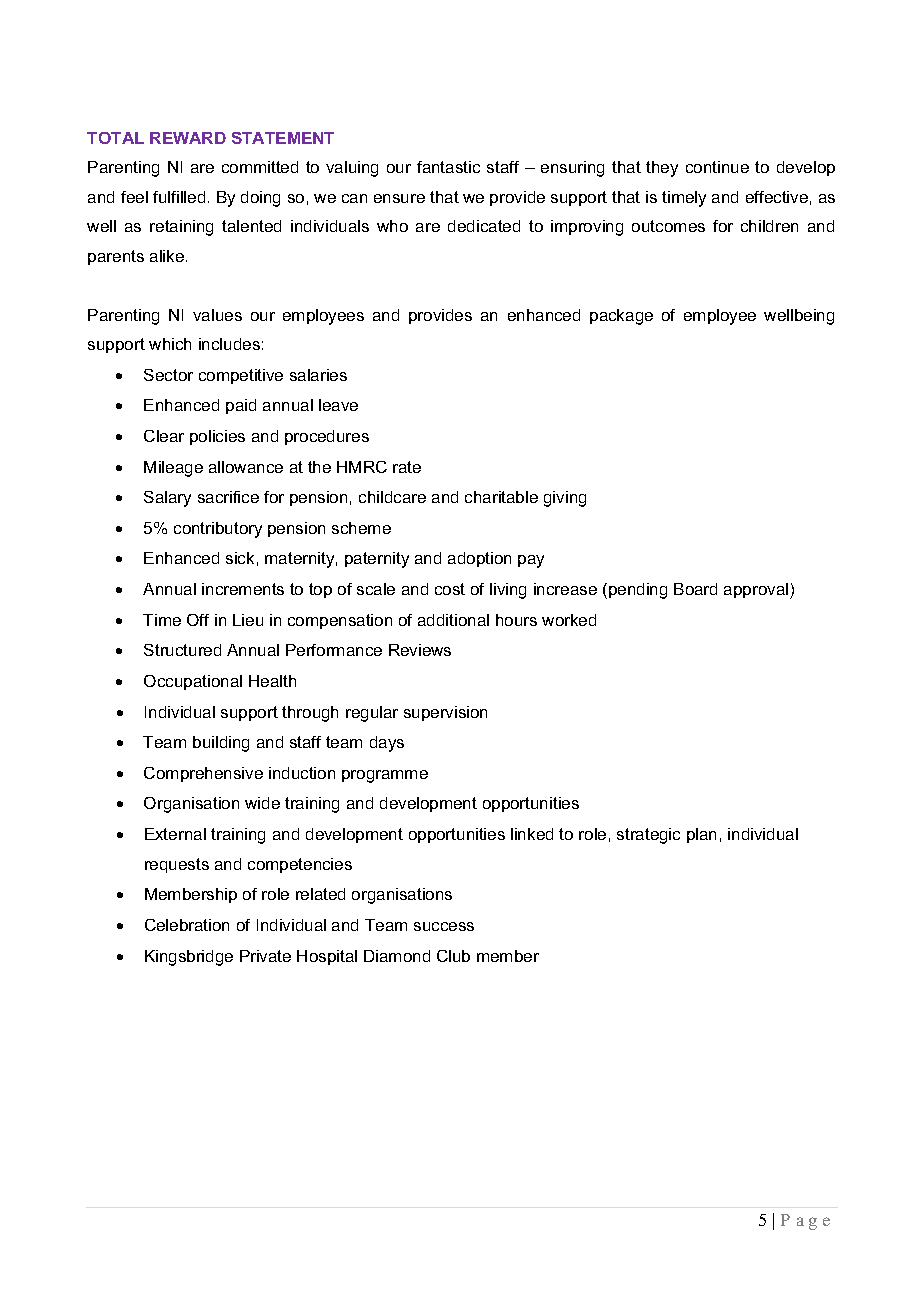 Image resolution: width=924 pixels, height=1308 pixels. I want to click on continue, so click(717, 167).
